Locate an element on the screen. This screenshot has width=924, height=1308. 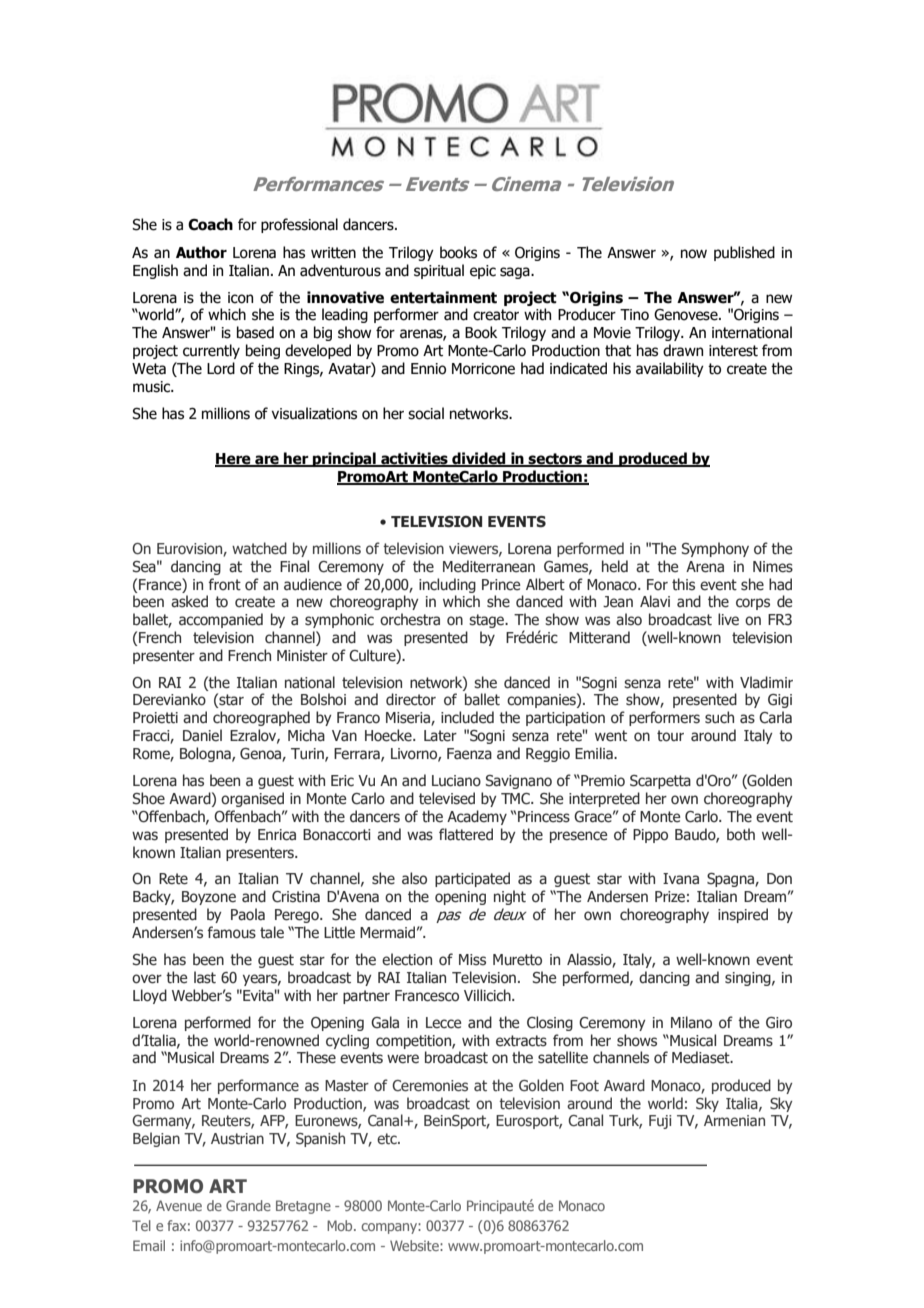
epic is located at coordinates (483, 272).
